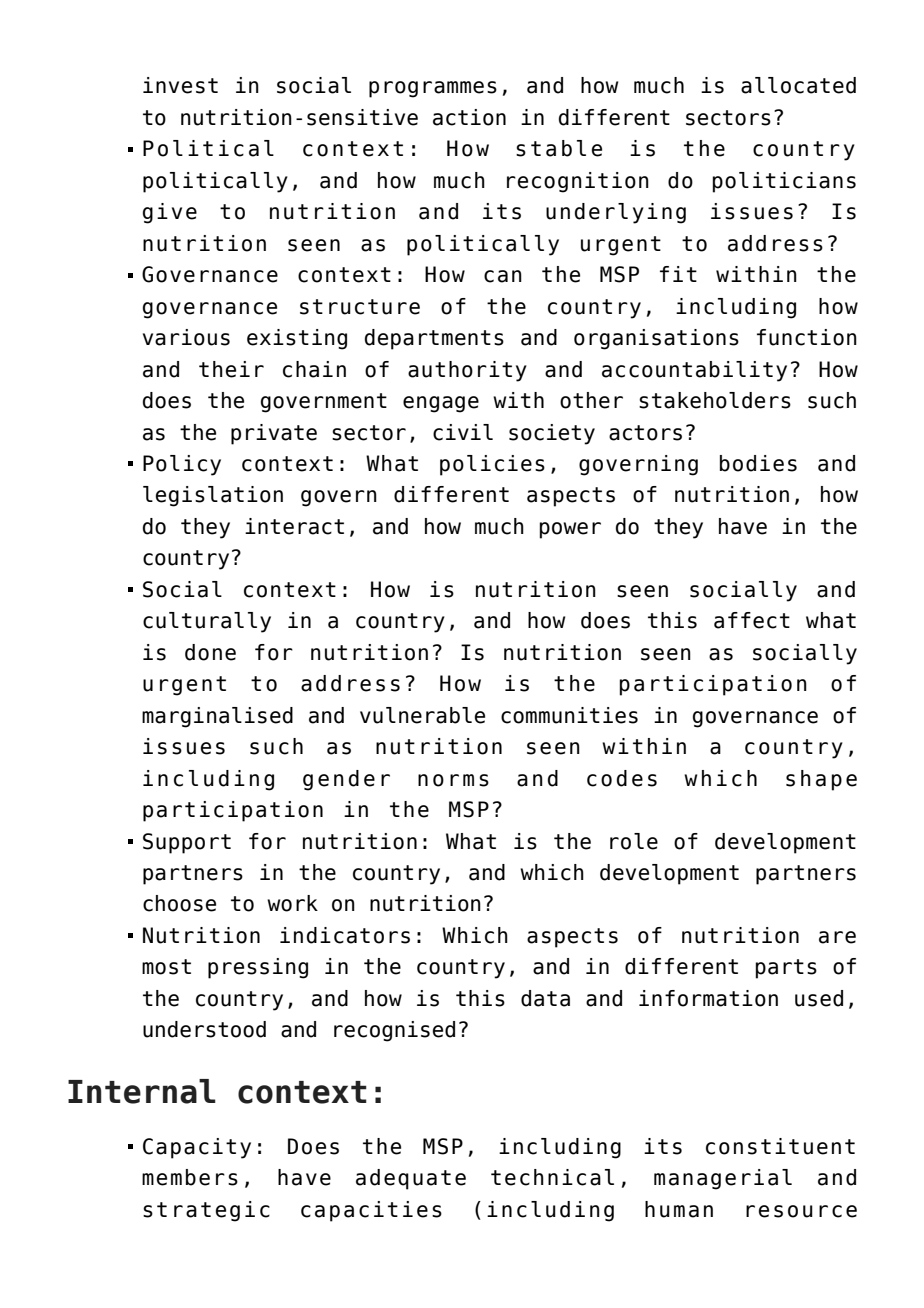 This page has height=1308, width=924. Describe the element at coordinates (422, 715) in the page. I see `vulnerable` at that location.
